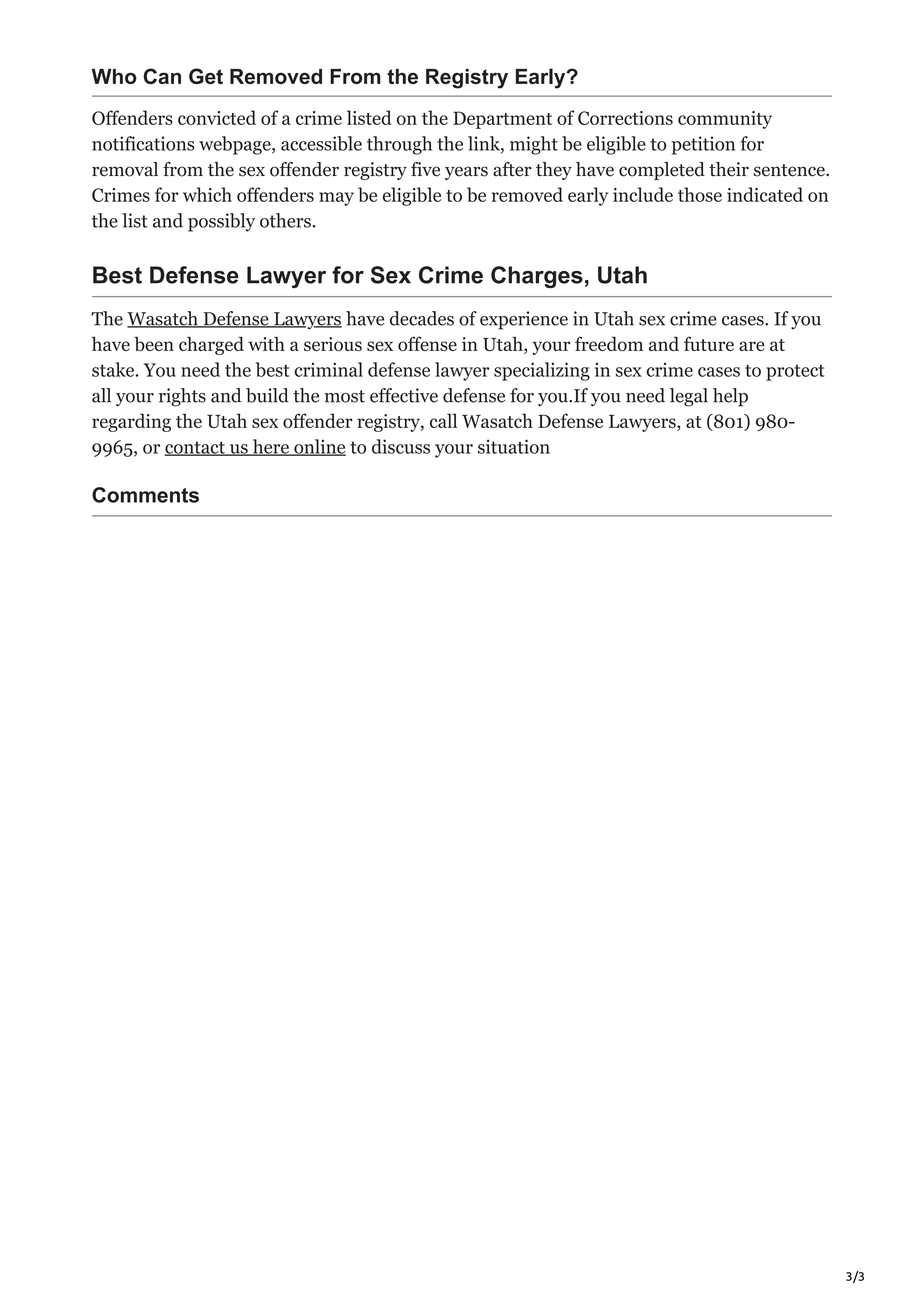 The width and height of the image is (924, 1308). I want to click on Comments, so click(145, 495).
